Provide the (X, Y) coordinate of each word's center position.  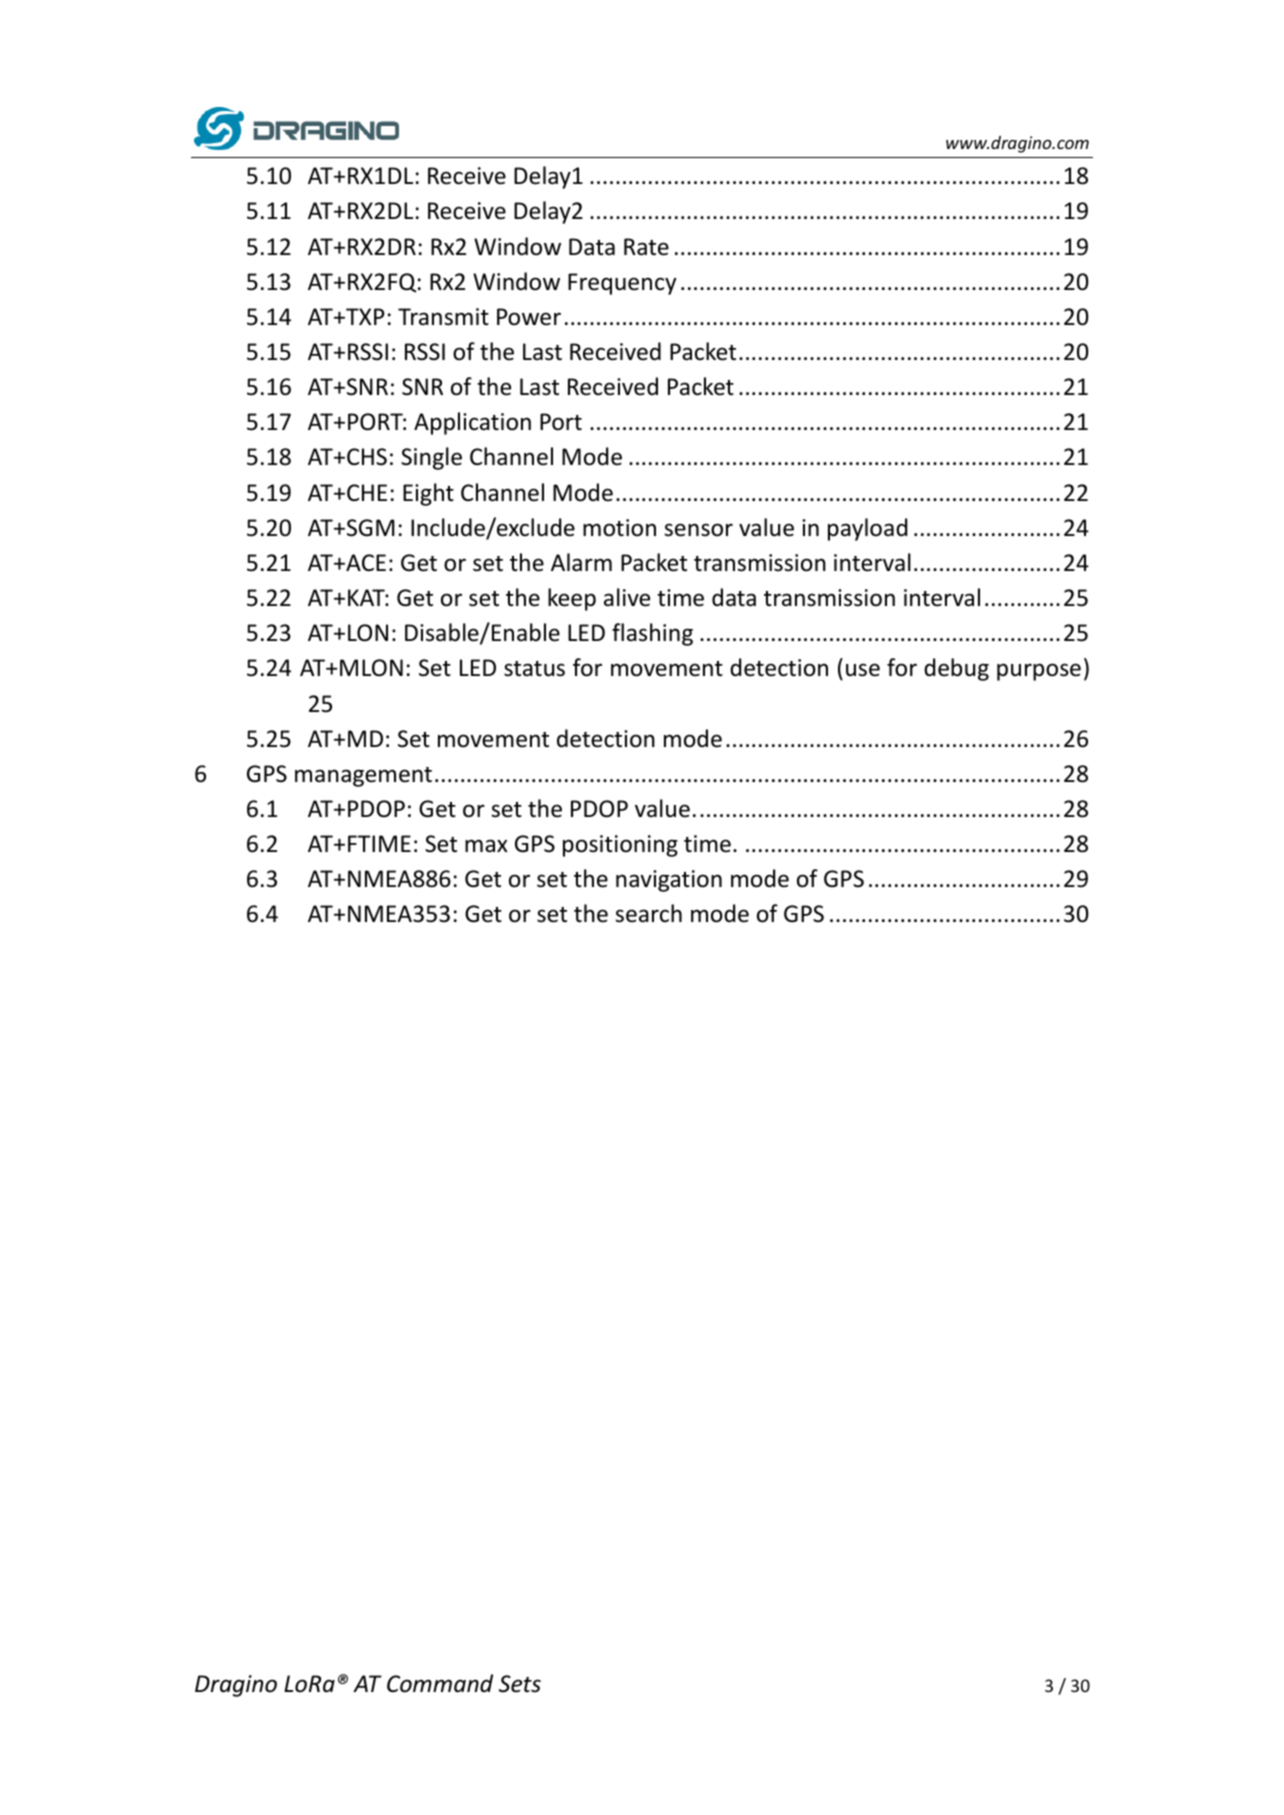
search (648, 913)
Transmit (443, 317)
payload (867, 529)
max (486, 846)
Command (440, 1683)
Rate (646, 247)
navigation (669, 881)
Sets (520, 1684)
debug (956, 669)
